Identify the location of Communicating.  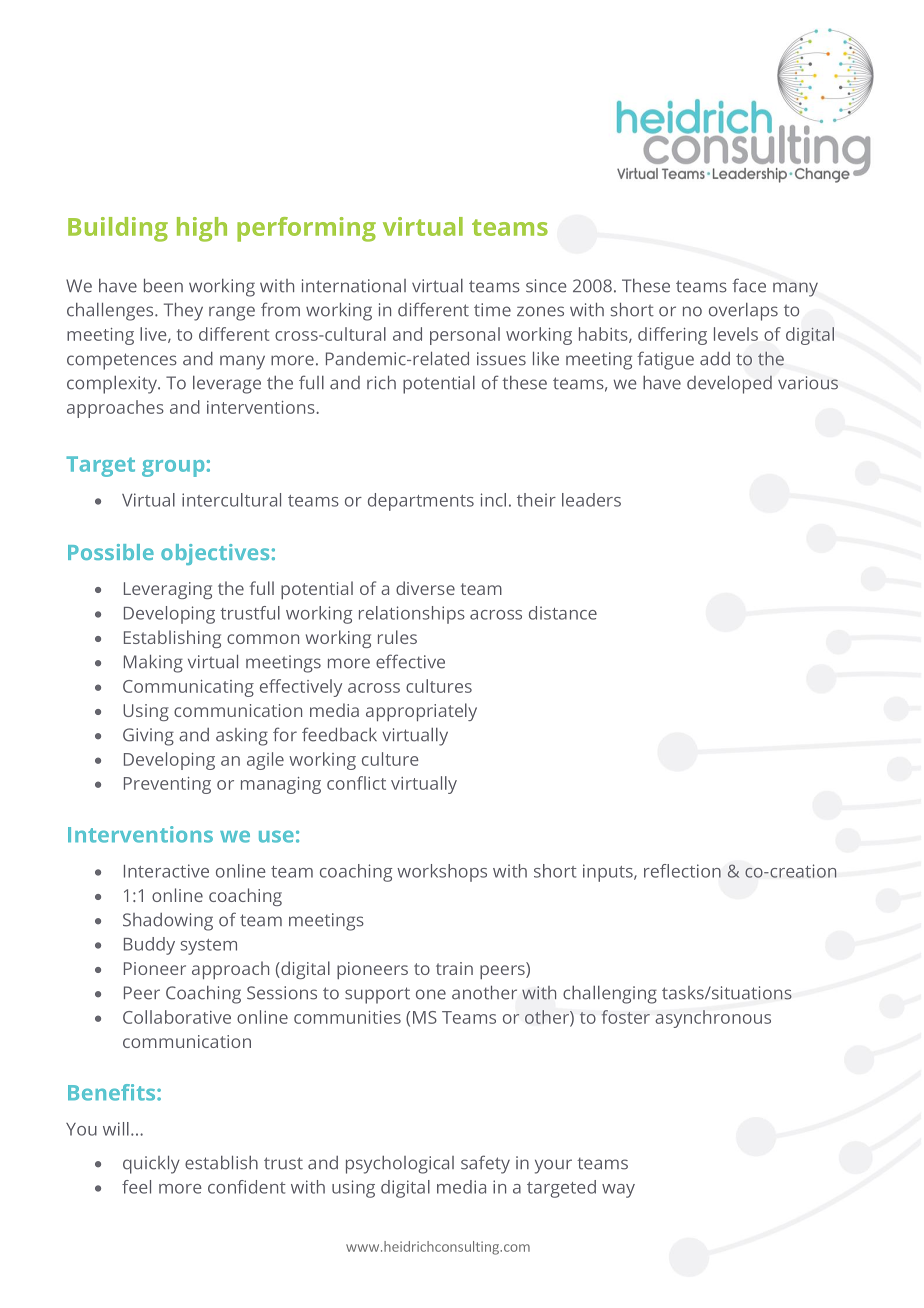
(188, 688).
